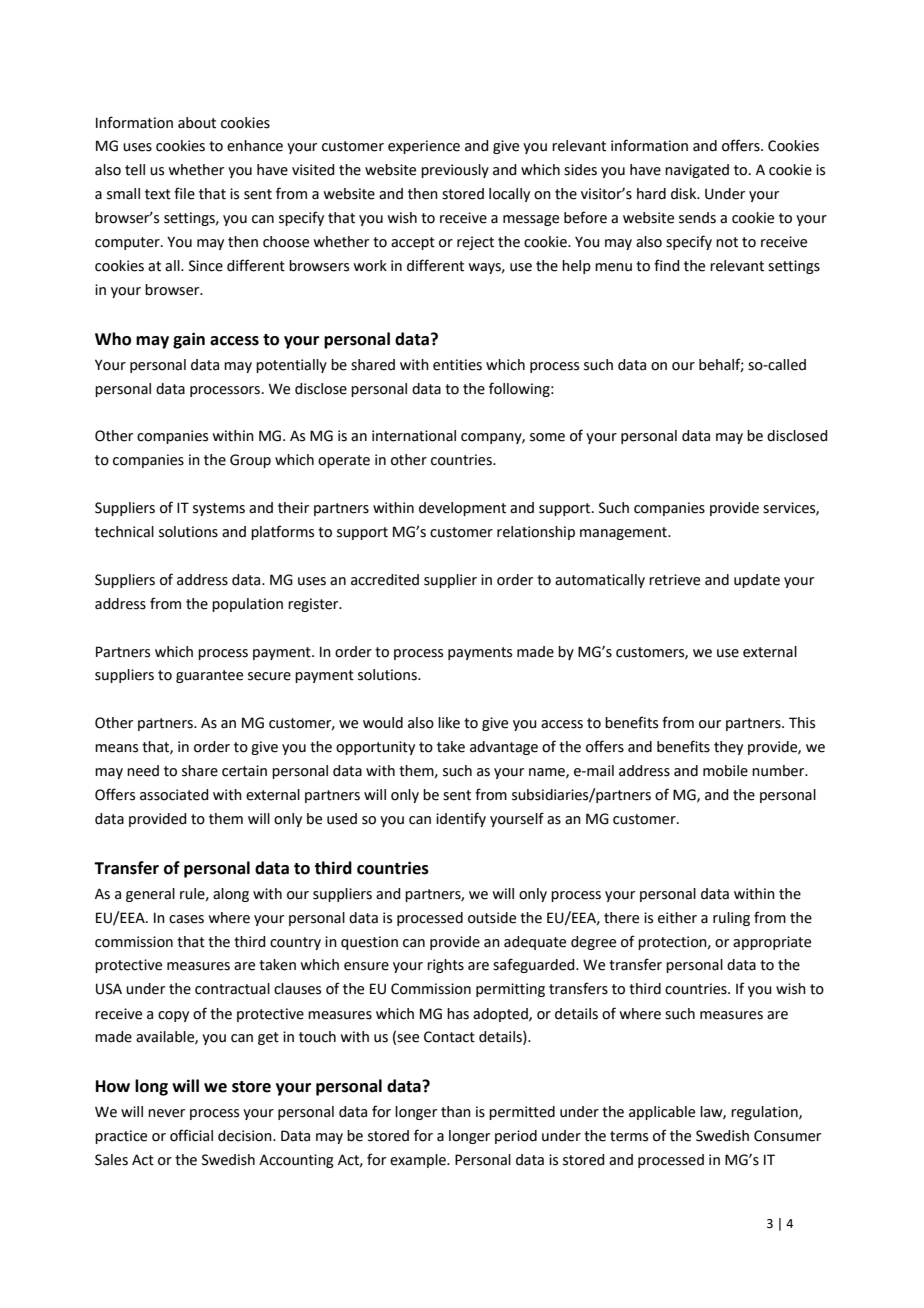  Describe the element at coordinates (197, 123) in the screenshot. I see `about` at that location.
